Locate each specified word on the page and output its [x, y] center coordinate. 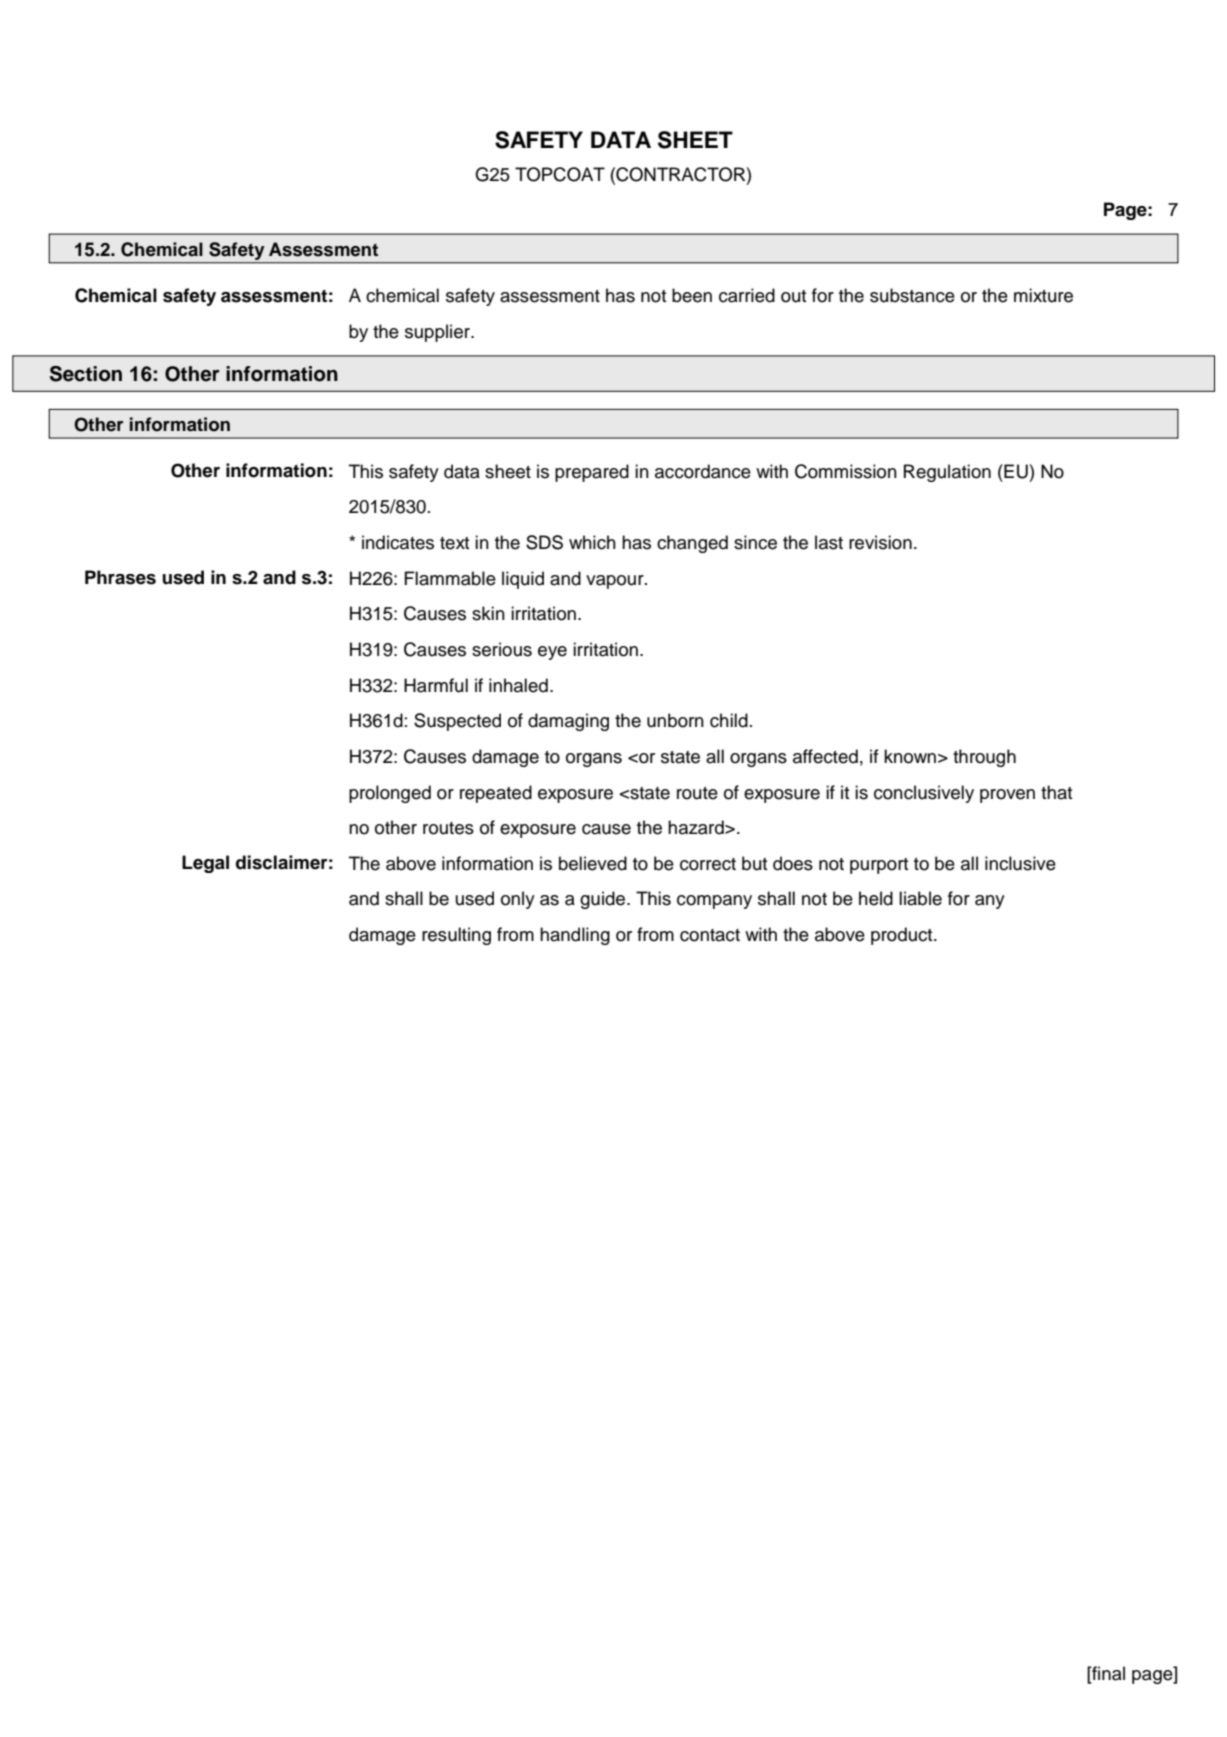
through [984, 758]
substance [912, 295]
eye [552, 653]
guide [604, 900]
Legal [205, 864]
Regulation [947, 473]
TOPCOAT [560, 174]
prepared [592, 473]
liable [920, 898]
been [692, 295]
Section [86, 374]
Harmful [436, 685]
